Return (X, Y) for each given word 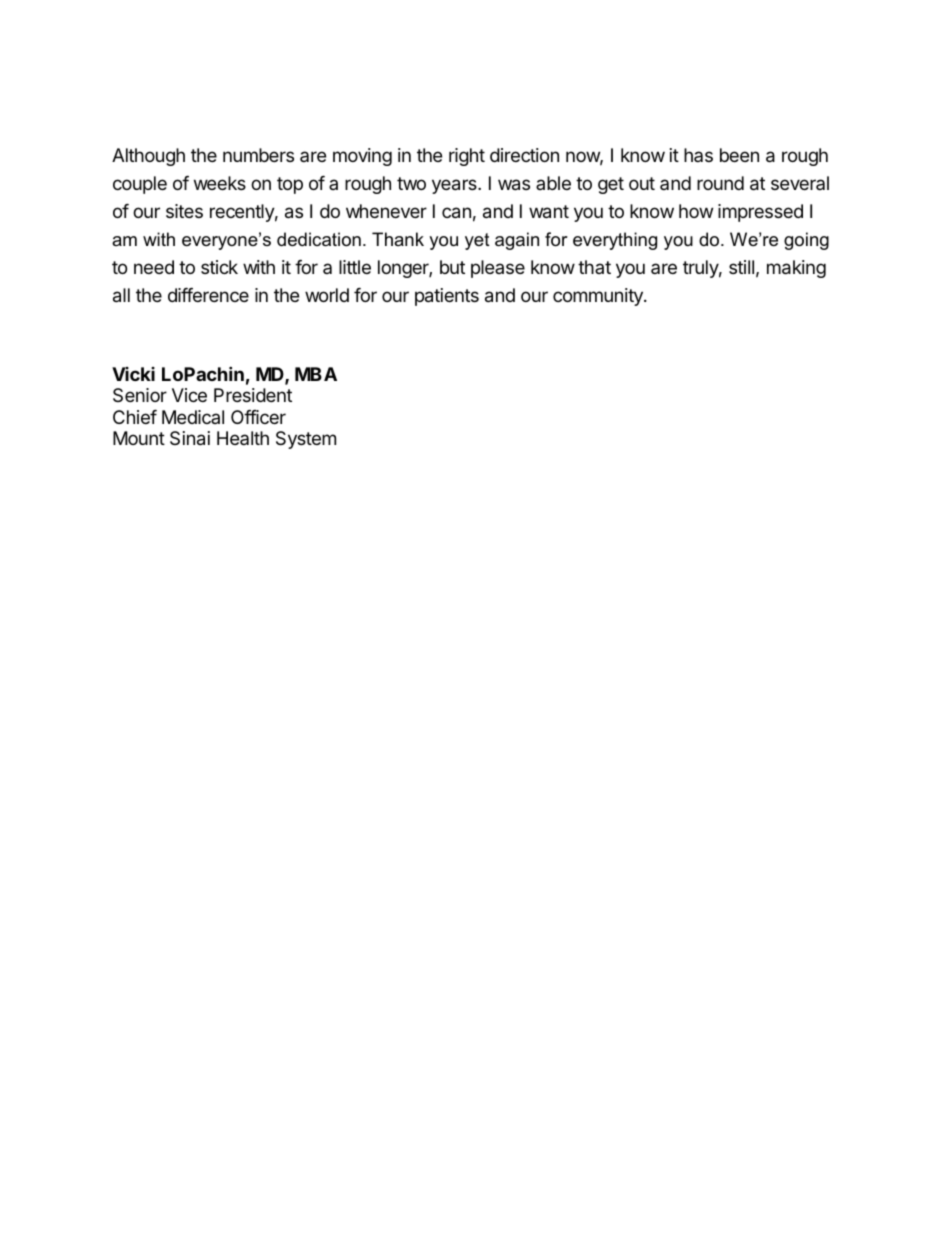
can (456, 213)
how (696, 211)
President (253, 395)
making (796, 269)
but (452, 267)
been (739, 155)
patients (447, 297)
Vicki (133, 374)
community (599, 297)
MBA (316, 374)
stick (219, 267)
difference (208, 295)
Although (148, 157)
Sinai (190, 438)
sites (184, 211)
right (467, 157)
